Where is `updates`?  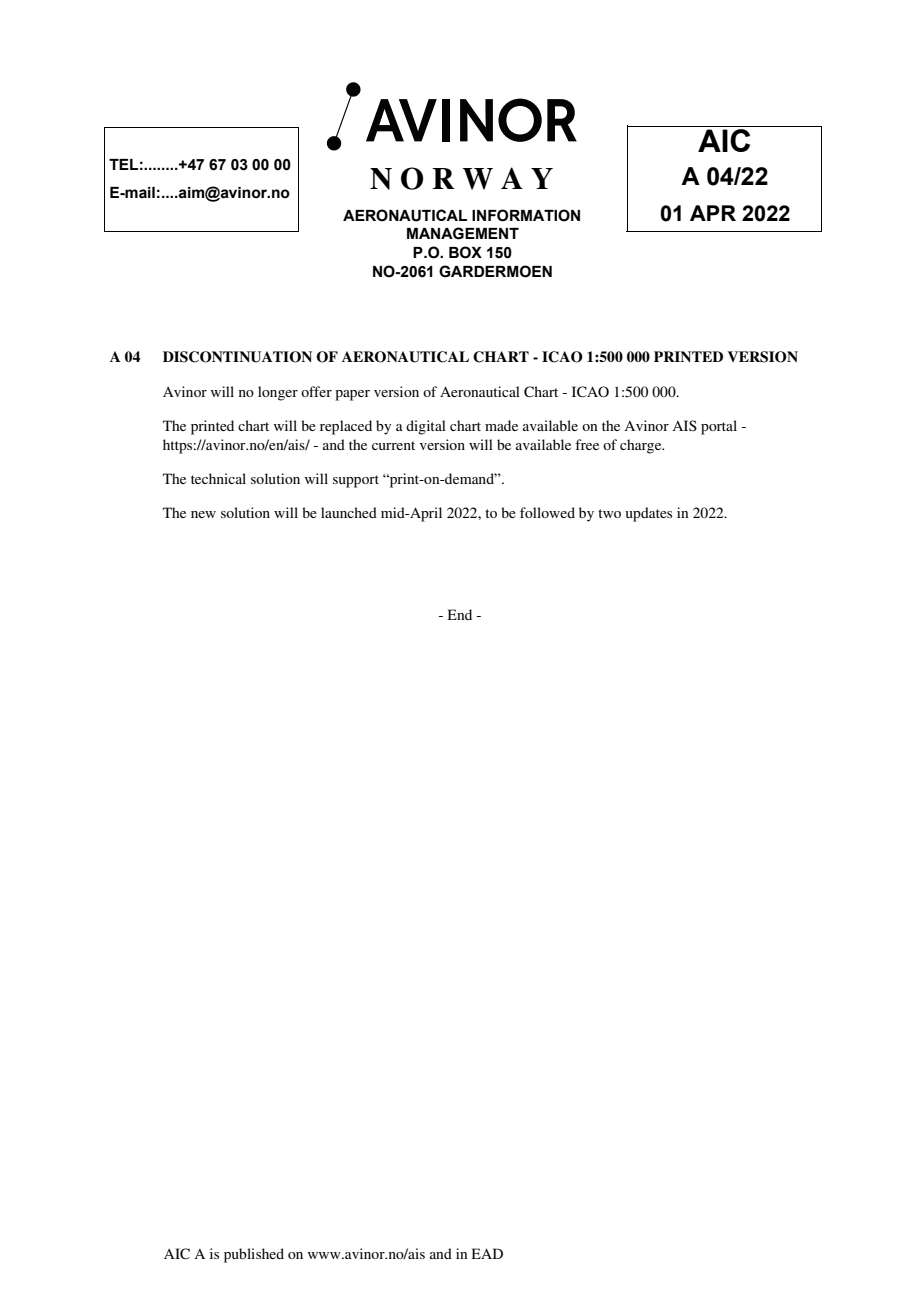
updates is located at coordinates (648, 514).
